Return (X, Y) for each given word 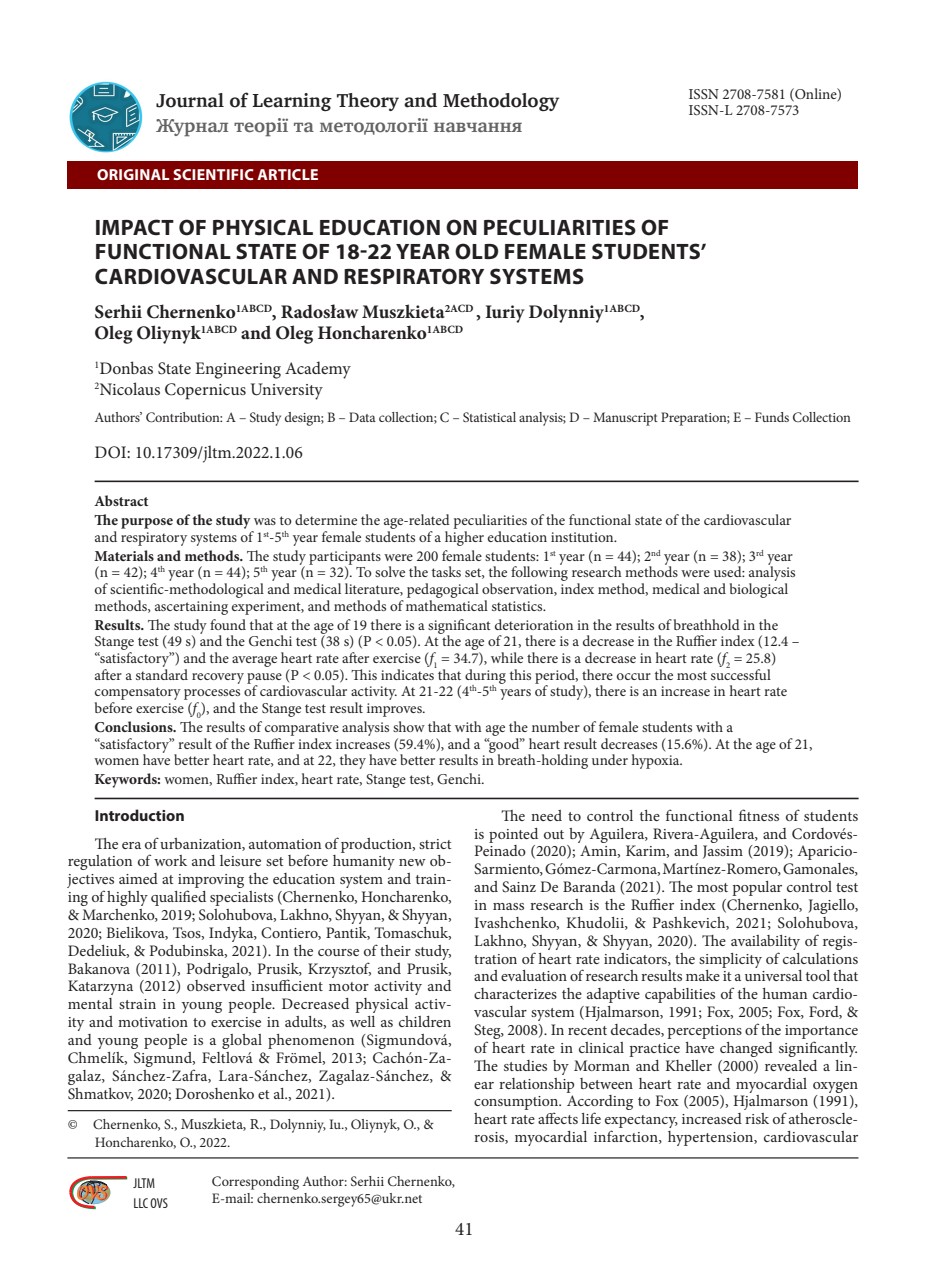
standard (162, 673)
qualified (178, 898)
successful (741, 673)
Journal (190, 100)
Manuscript (625, 419)
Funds (772, 417)
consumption (517, 1104)
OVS (159, 1203)
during (485, 677)
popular (757, 888)
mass (508, 906)
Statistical (489, 417)
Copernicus (205, 391)
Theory (368, 102)
